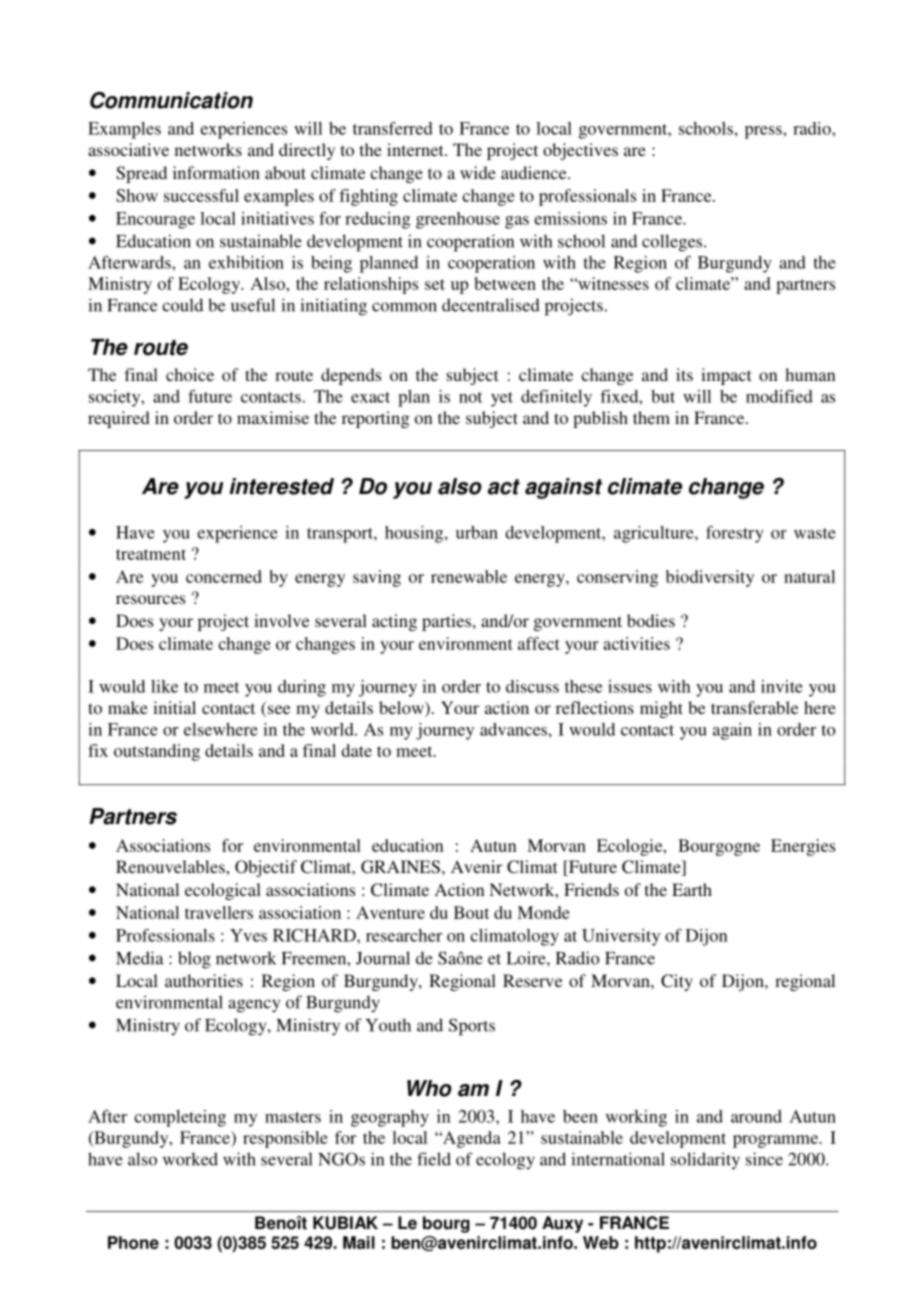 Image resolution: width=924 pixels, height=1308 pixels. Describe the element at coordinates (190, 1159) in the document. I see `worked` at that location.
